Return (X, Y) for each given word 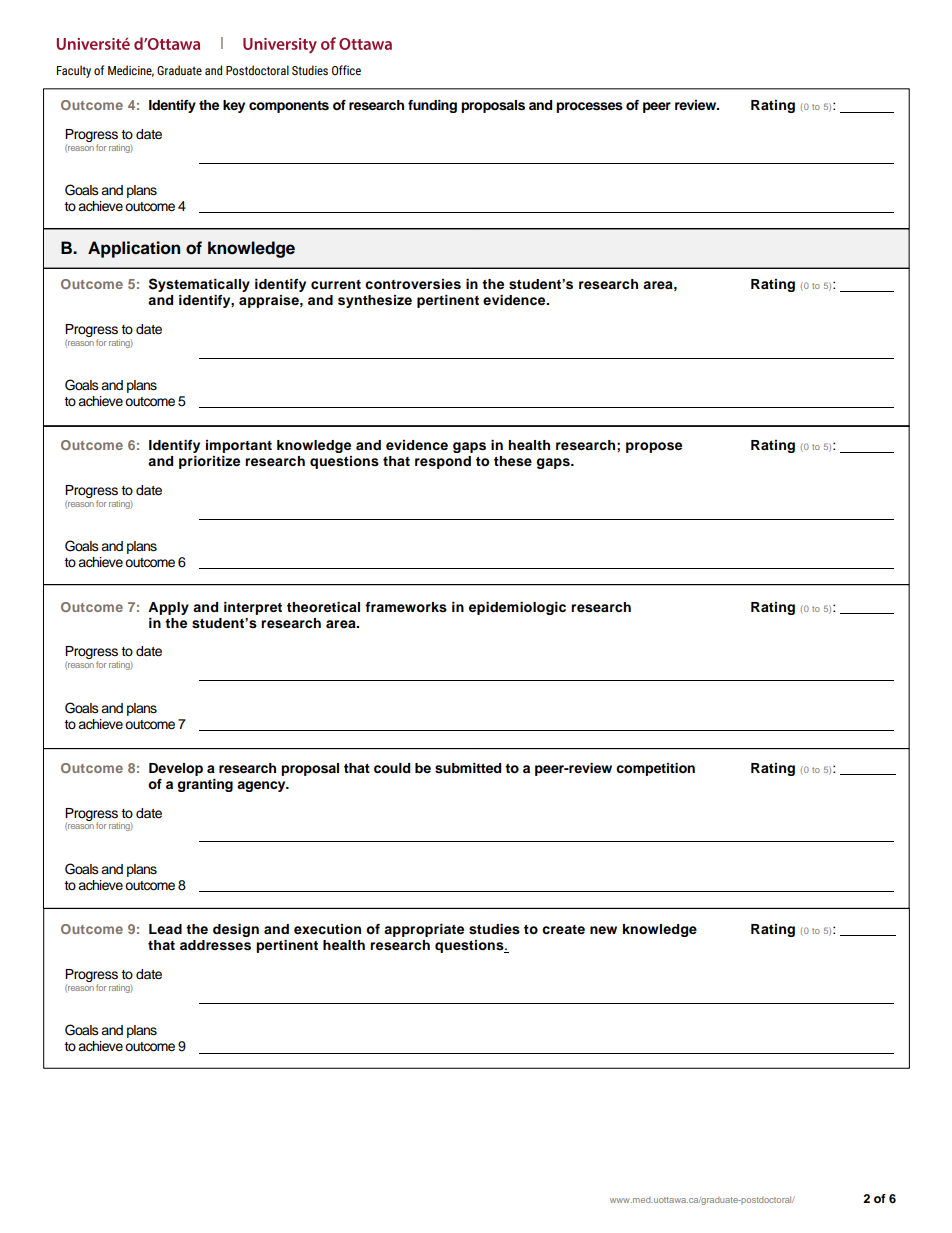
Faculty (74, 71)
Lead (165, 929)
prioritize (209, 462)
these (513, 461)
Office (346, 70)
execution (327, 929)
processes (589, 107)
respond (443, 462)
